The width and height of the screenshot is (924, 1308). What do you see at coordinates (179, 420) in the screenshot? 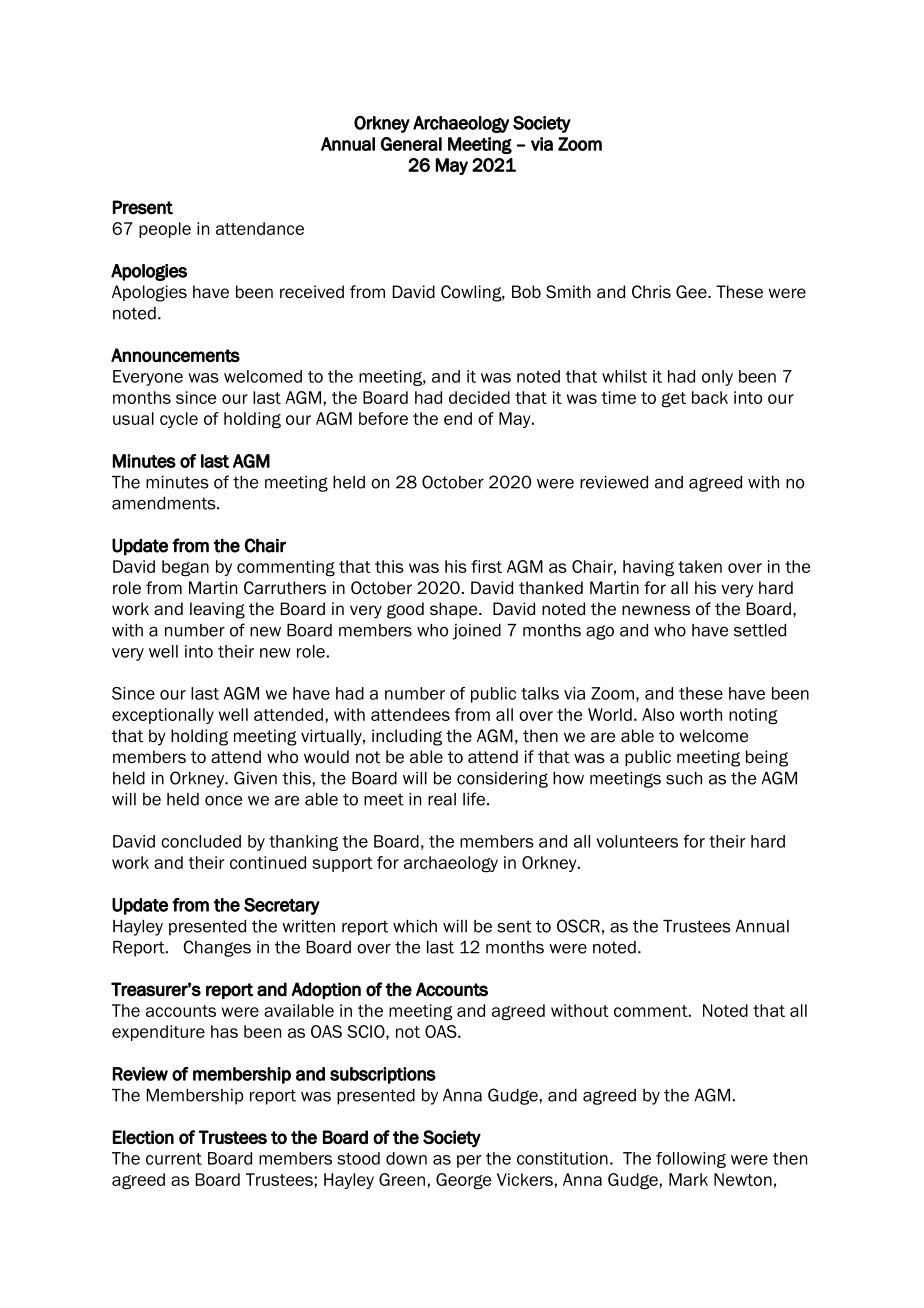
I see `cycle` at bounding box center [179, 420].
